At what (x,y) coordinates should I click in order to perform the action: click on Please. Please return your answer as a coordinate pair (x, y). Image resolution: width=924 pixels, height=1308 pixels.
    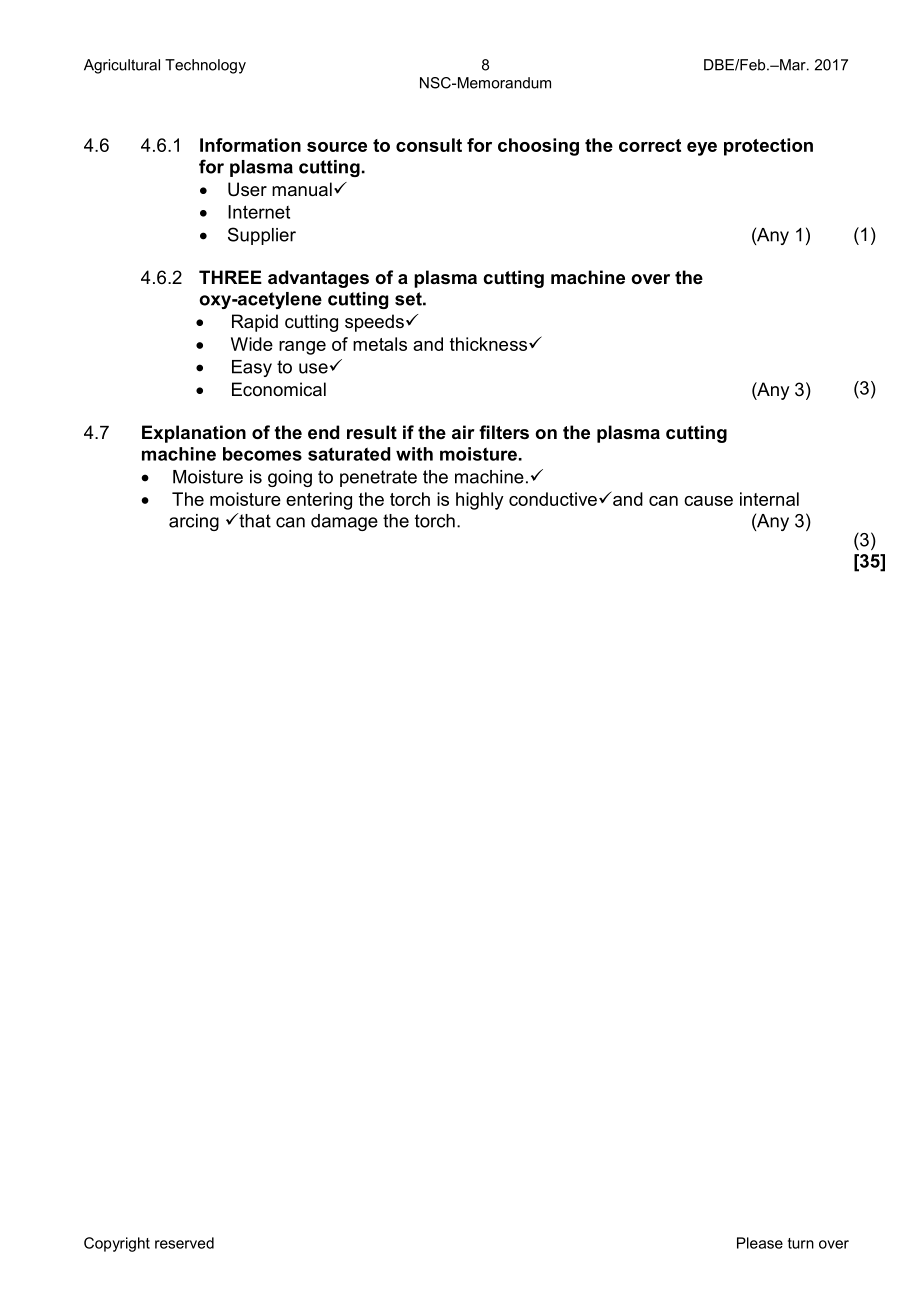
    Looking at the image, I should click on (760, 1243).
